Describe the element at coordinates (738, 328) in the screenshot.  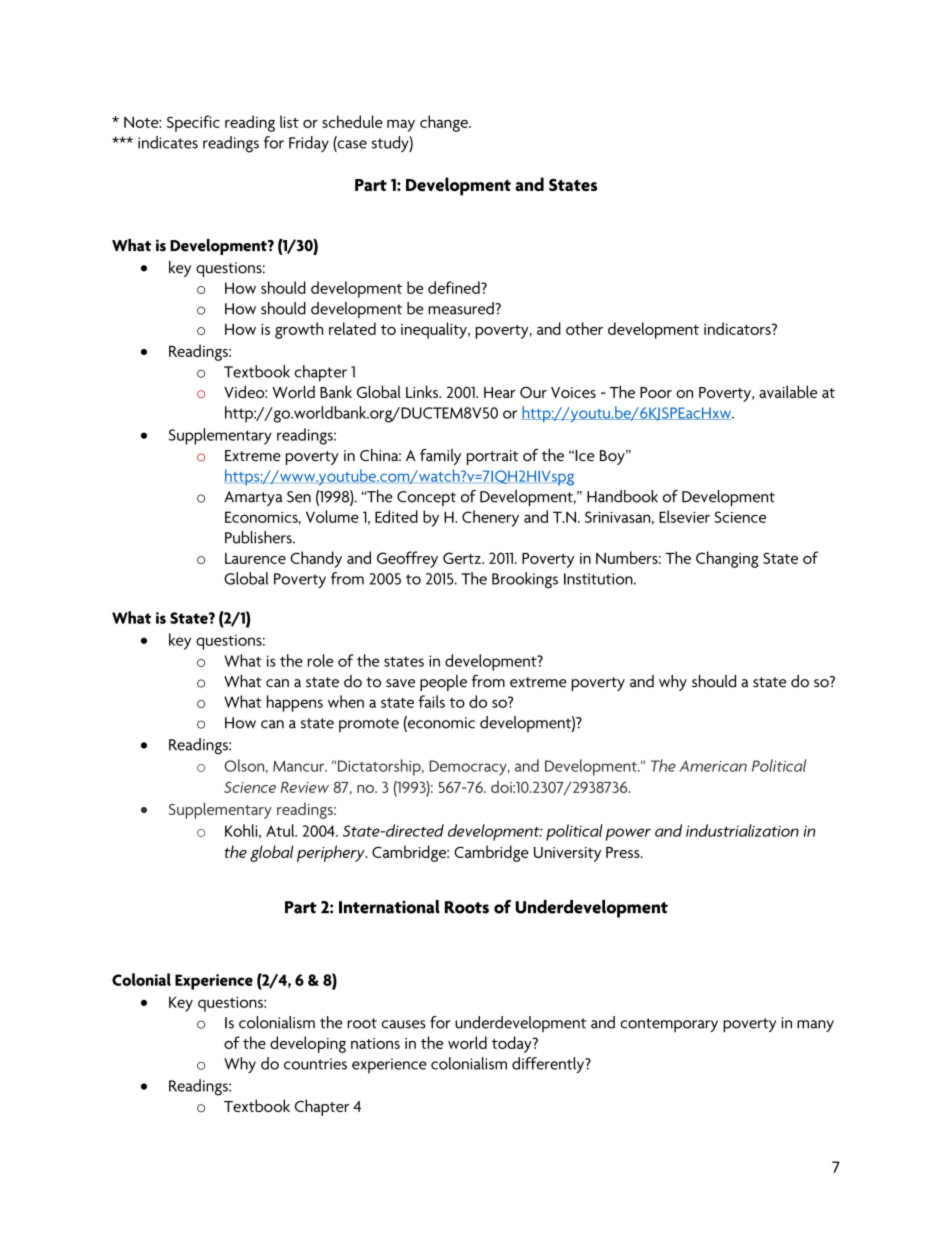
I see `indicators` at that location.
